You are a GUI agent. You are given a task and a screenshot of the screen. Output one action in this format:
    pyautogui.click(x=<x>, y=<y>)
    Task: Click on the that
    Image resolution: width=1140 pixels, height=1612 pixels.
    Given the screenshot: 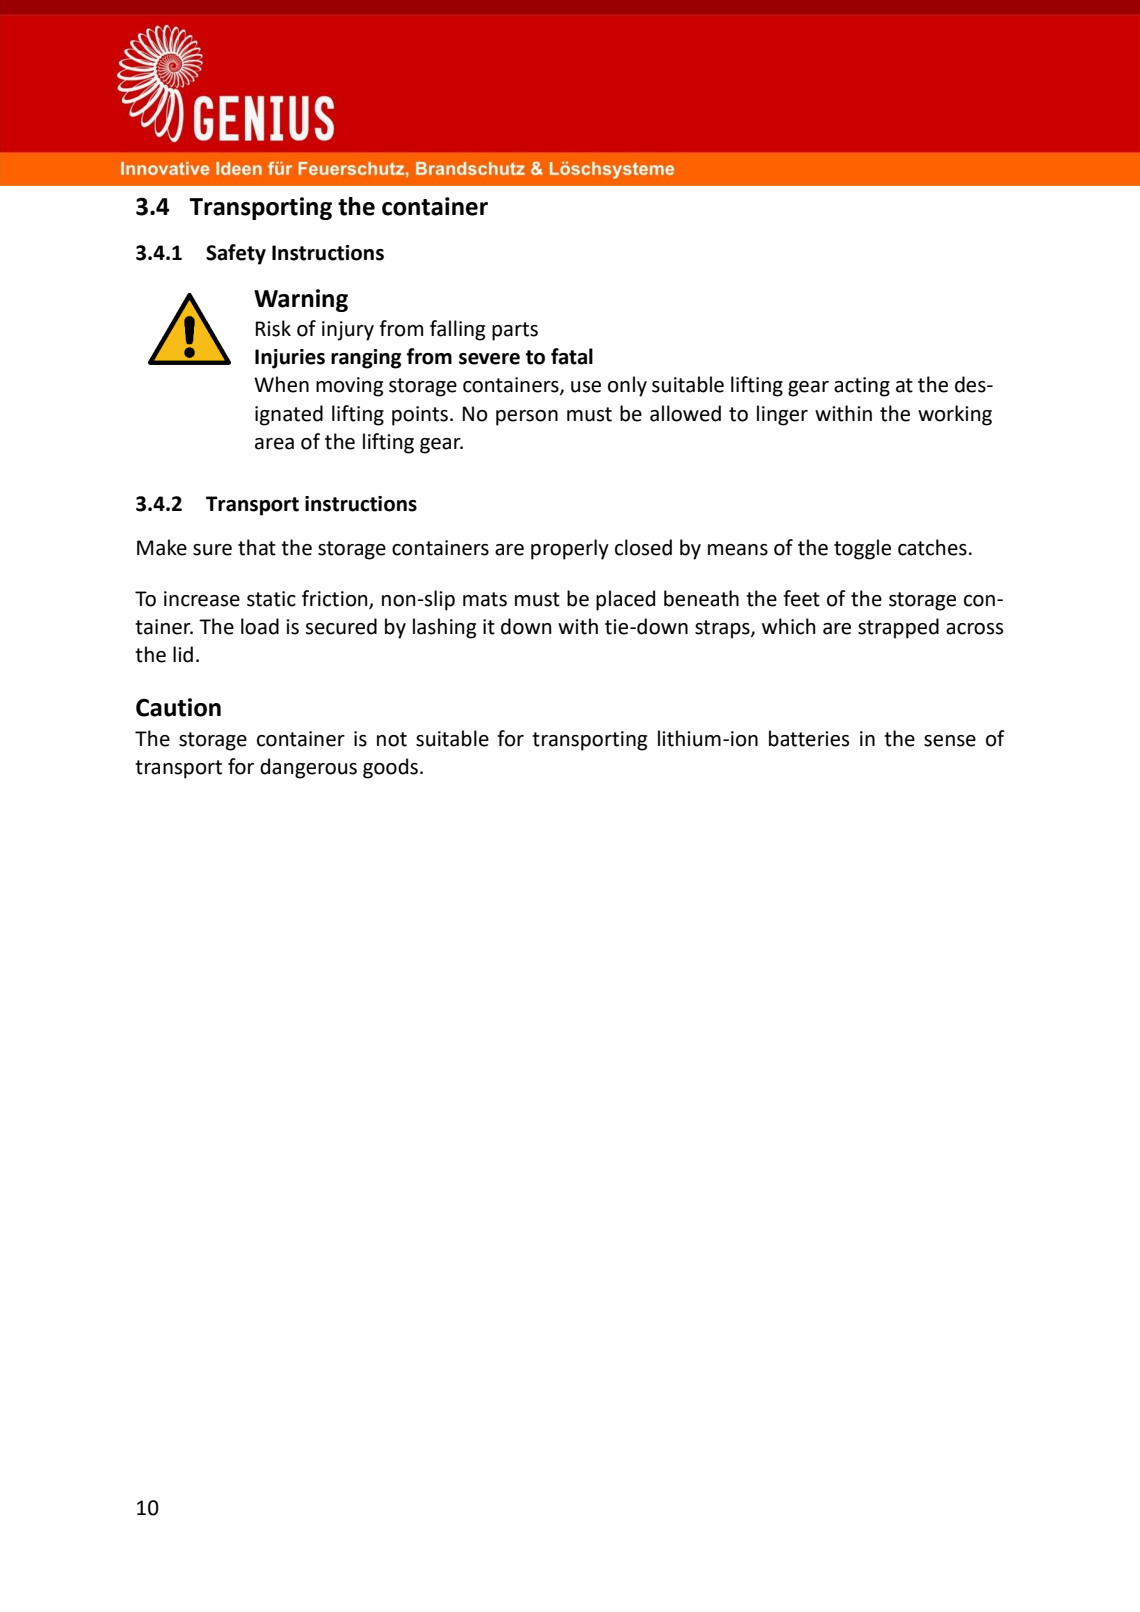 What is the action you would take?
    pyautogui.click(x=257, y=547)
